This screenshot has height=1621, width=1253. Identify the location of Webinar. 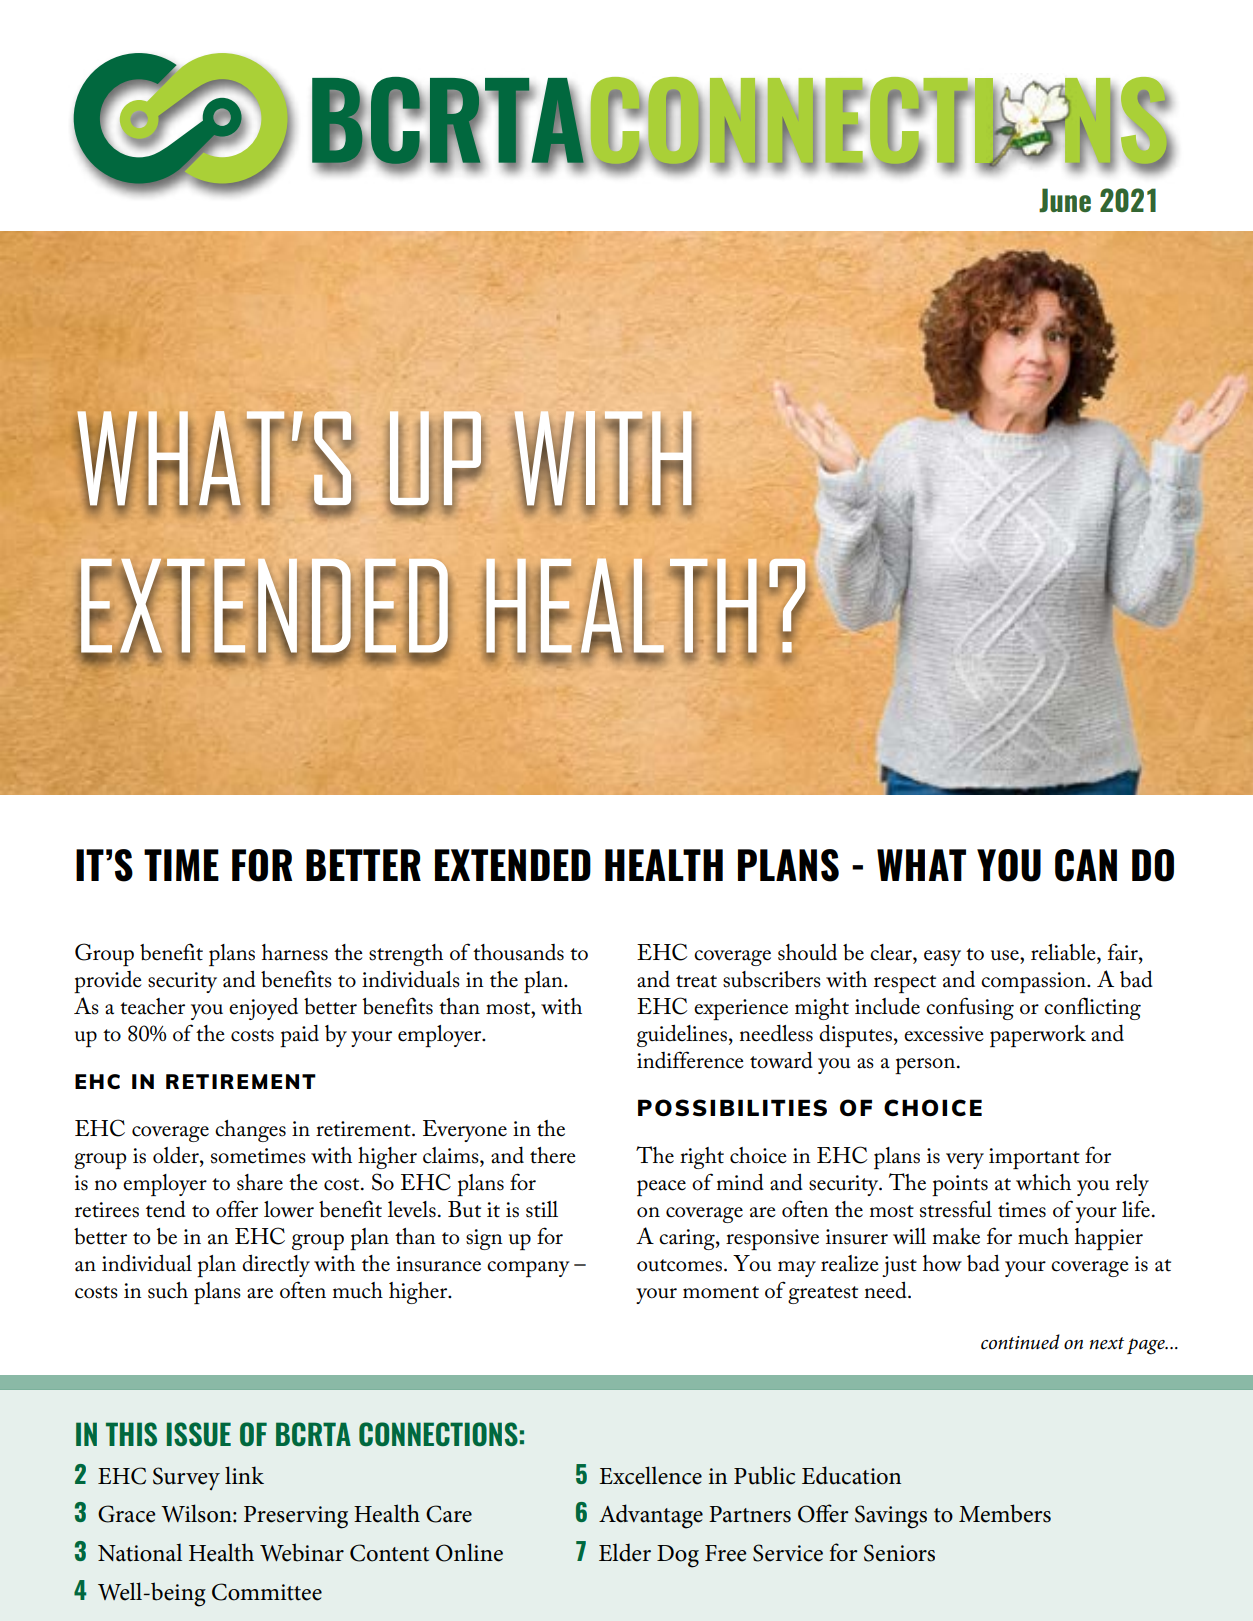
(302, 1552).
